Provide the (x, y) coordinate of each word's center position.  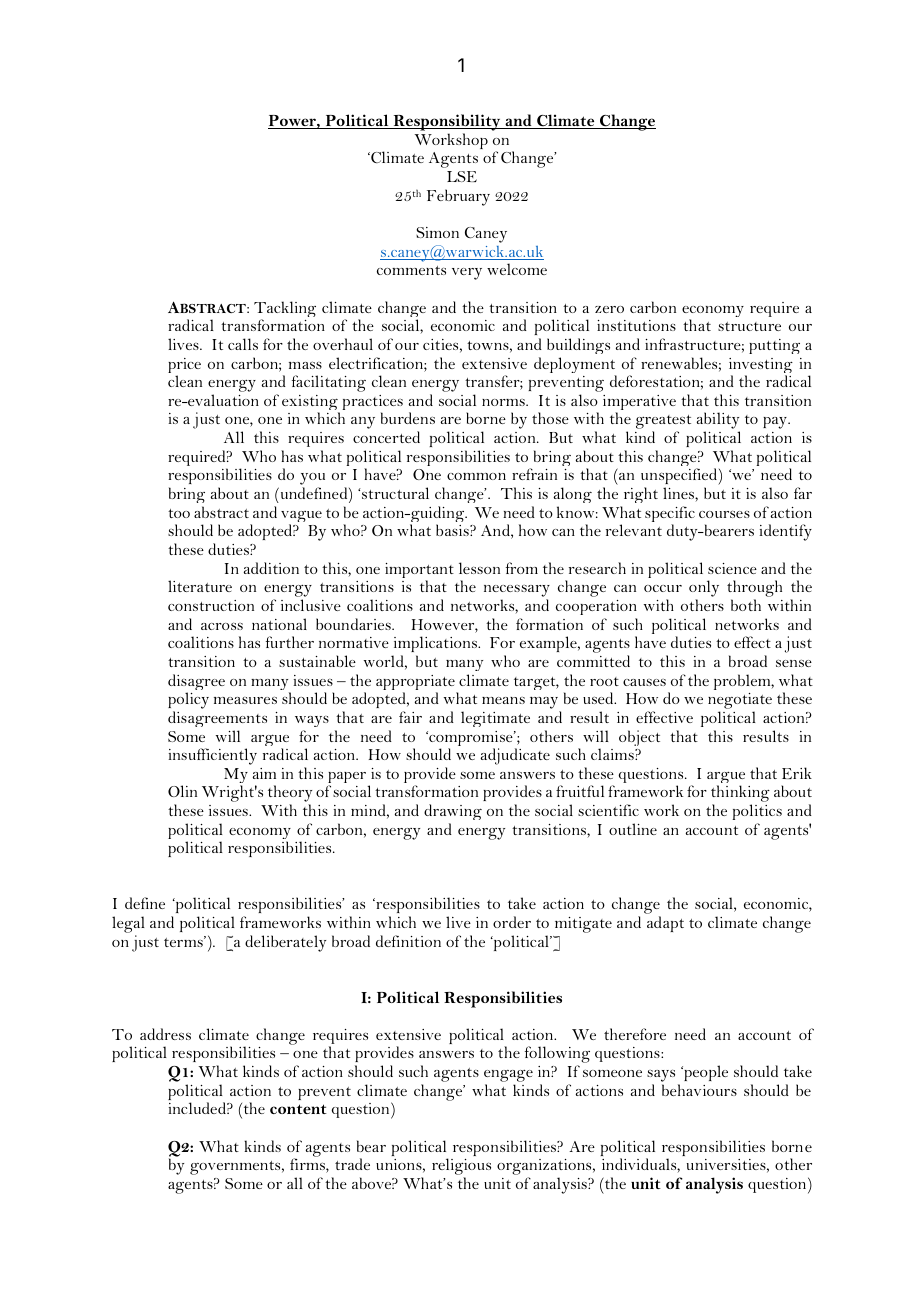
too (179, 513)
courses (724, 514)
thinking (740, 795)
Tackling (285, 310)
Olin (182, 791)
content (298, 1109)
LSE (462, 176)
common (476, 476)
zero (609, 309)
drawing (453, 814)
